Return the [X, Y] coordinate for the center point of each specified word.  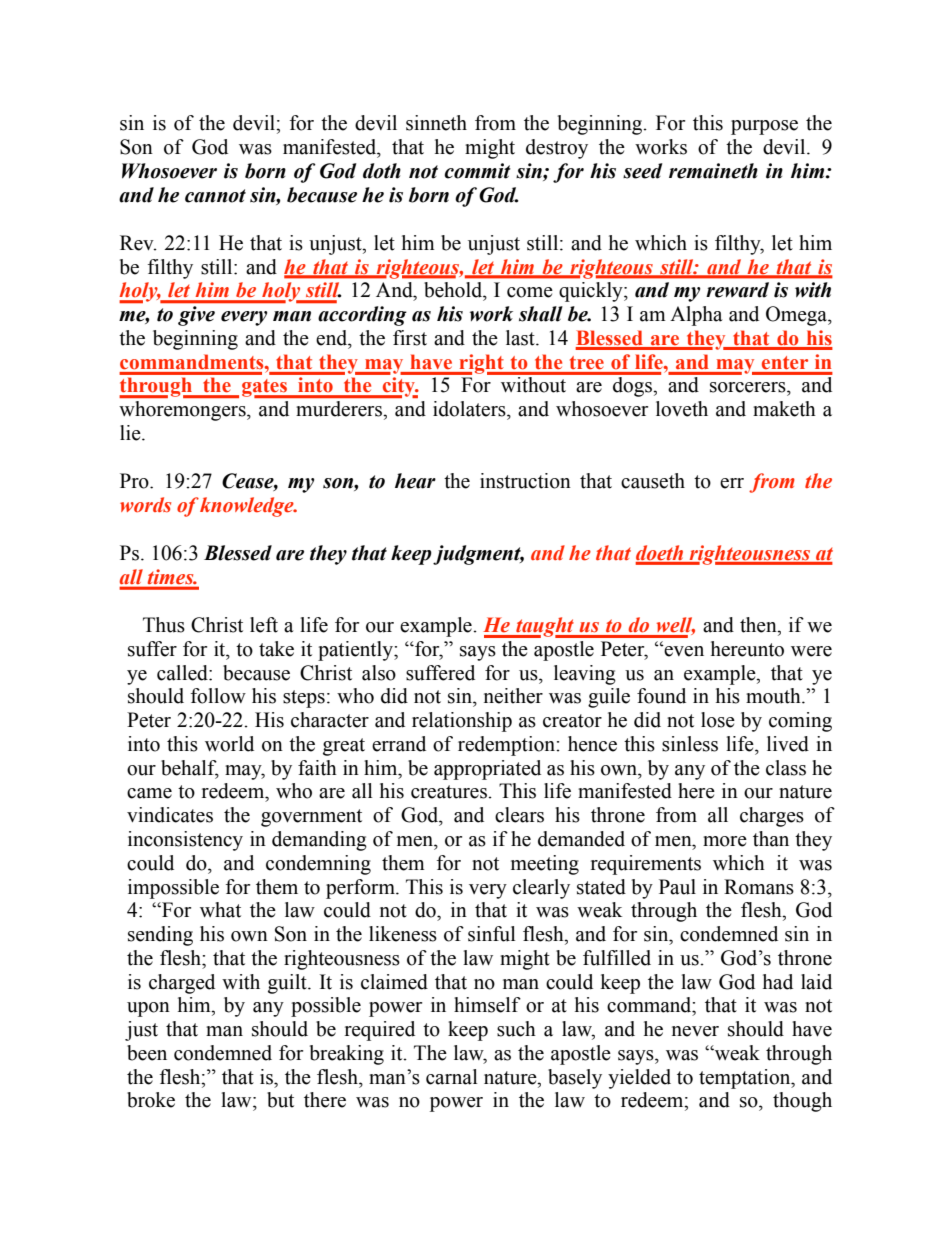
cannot [215, 196]
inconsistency [185, 841]
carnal [452, 1077]
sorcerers [749, 387]
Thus [164, 625]
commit [477, 171]
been [147, 1053]
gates [265, 388]
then [759, 625]
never [695, 1031]
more [725, 841]
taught [545, 627]
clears [519, 815]
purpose [764, 127]
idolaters [470, 409]
